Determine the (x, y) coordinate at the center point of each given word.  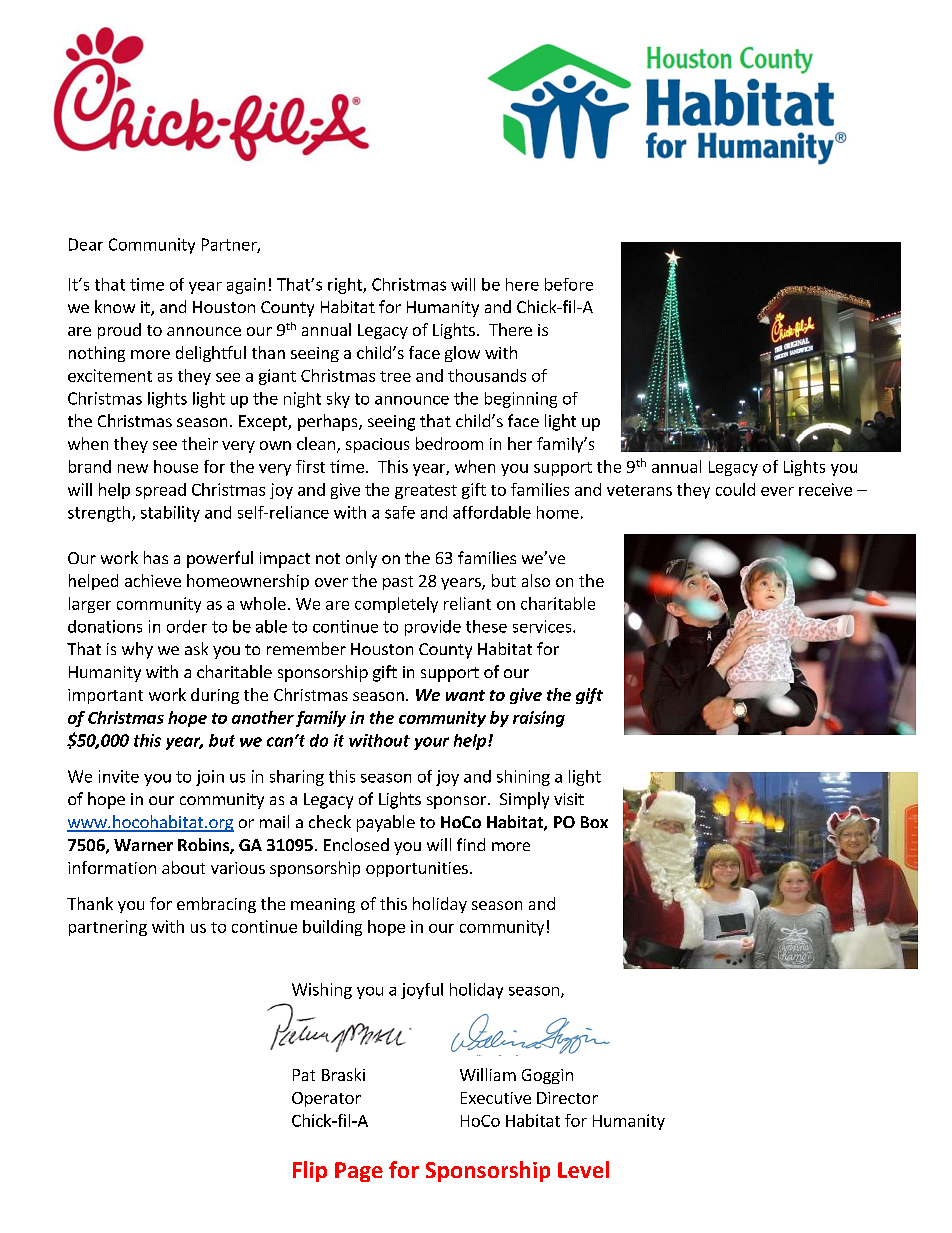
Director (567, 1098)
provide (433, 628)
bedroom (449, 443)
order (187, 626)
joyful (422, 991)
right (346, 286)
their (200, 443)
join (210, 778)
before (569, 284)
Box (594, 822)
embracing (216, 905)
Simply (524, 800)
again (246, 286)
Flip (310, 1171)
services (543, 626)
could (735, 489)
